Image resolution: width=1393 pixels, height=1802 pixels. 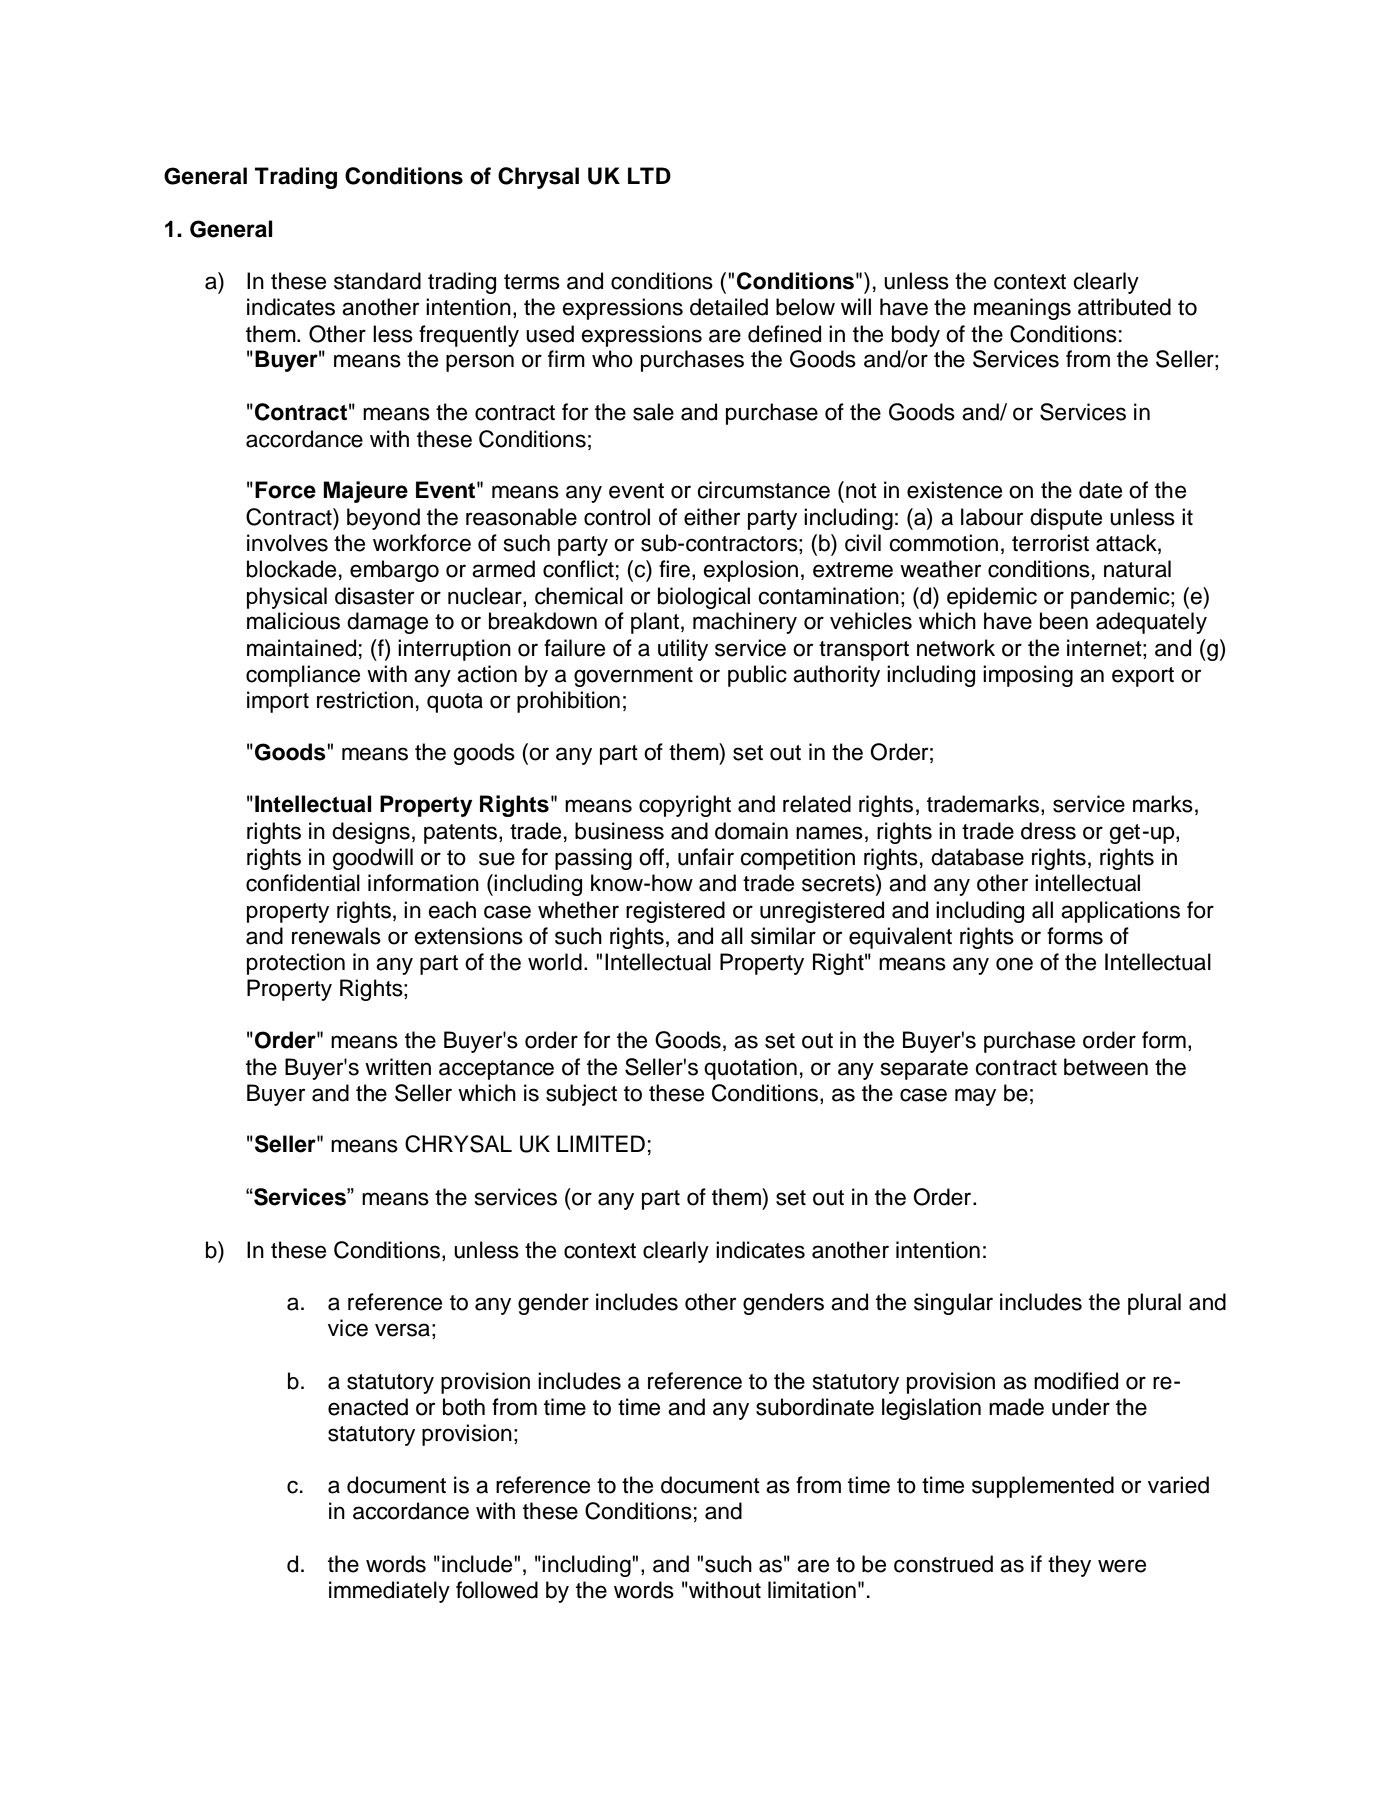 I want to click on designs, so click(x=371, y=833).
